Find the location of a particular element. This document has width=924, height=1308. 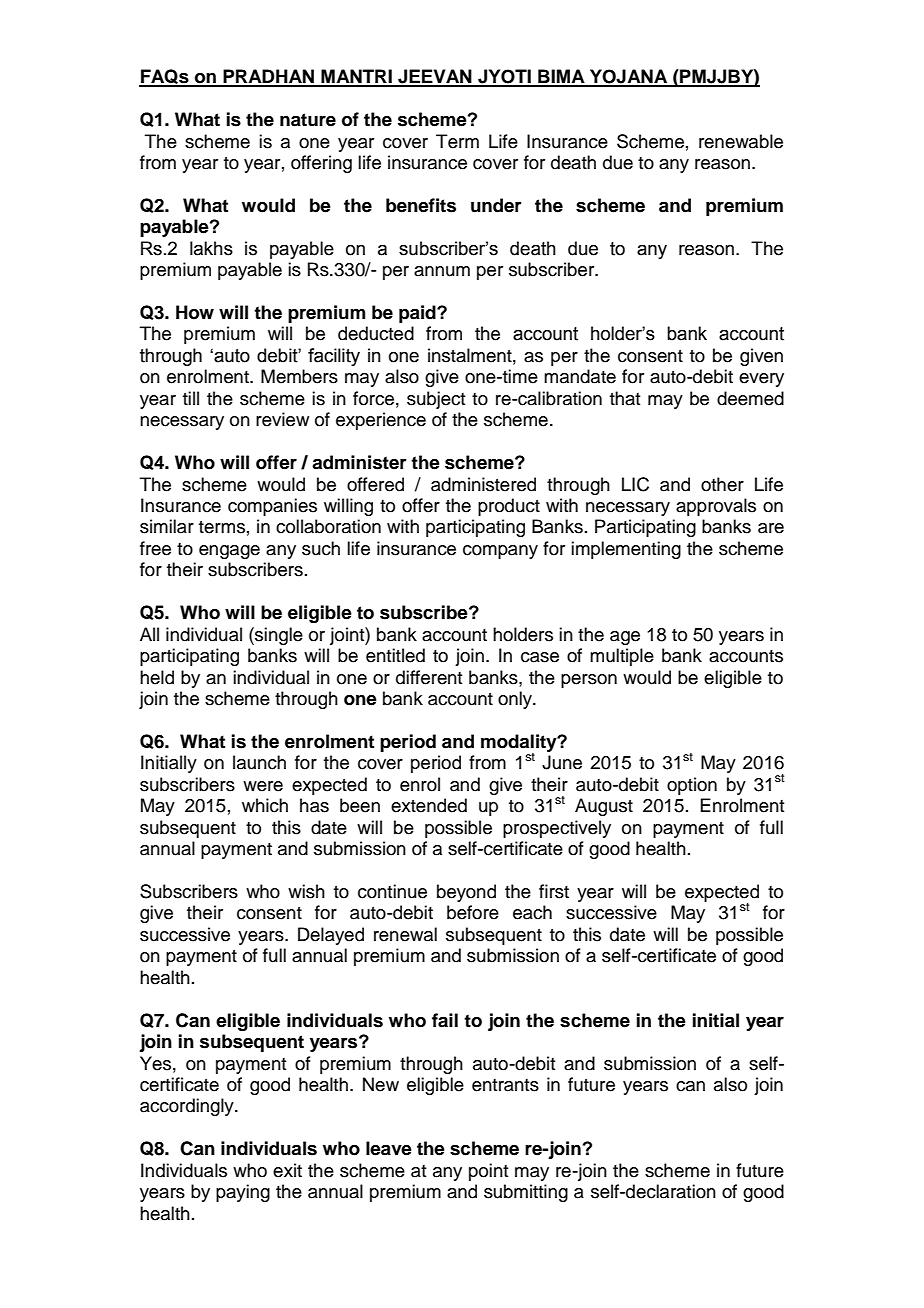

product is located at coordinates (509, 507).
